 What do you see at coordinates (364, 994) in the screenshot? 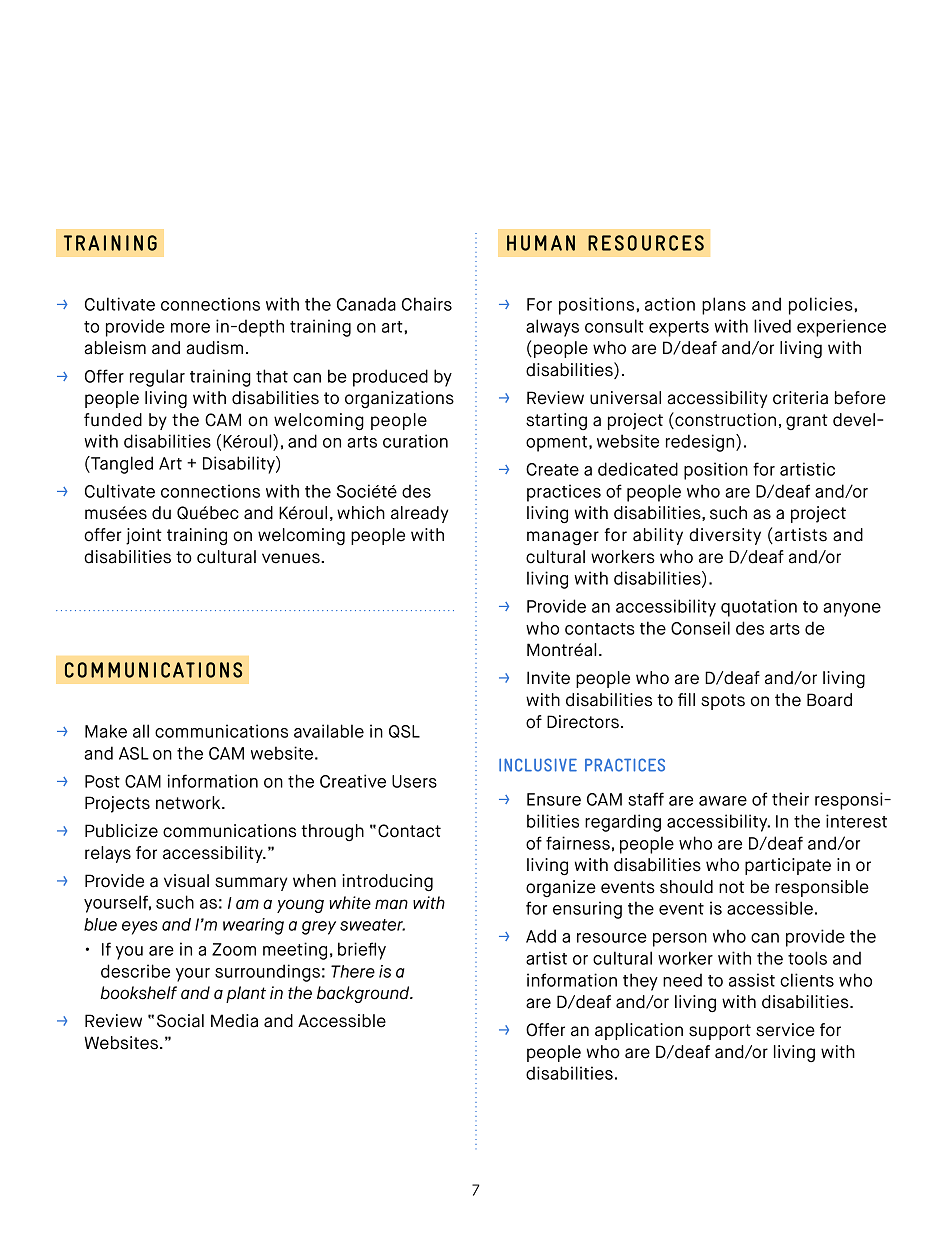
I see `background` at bounding box center [364, 994].
